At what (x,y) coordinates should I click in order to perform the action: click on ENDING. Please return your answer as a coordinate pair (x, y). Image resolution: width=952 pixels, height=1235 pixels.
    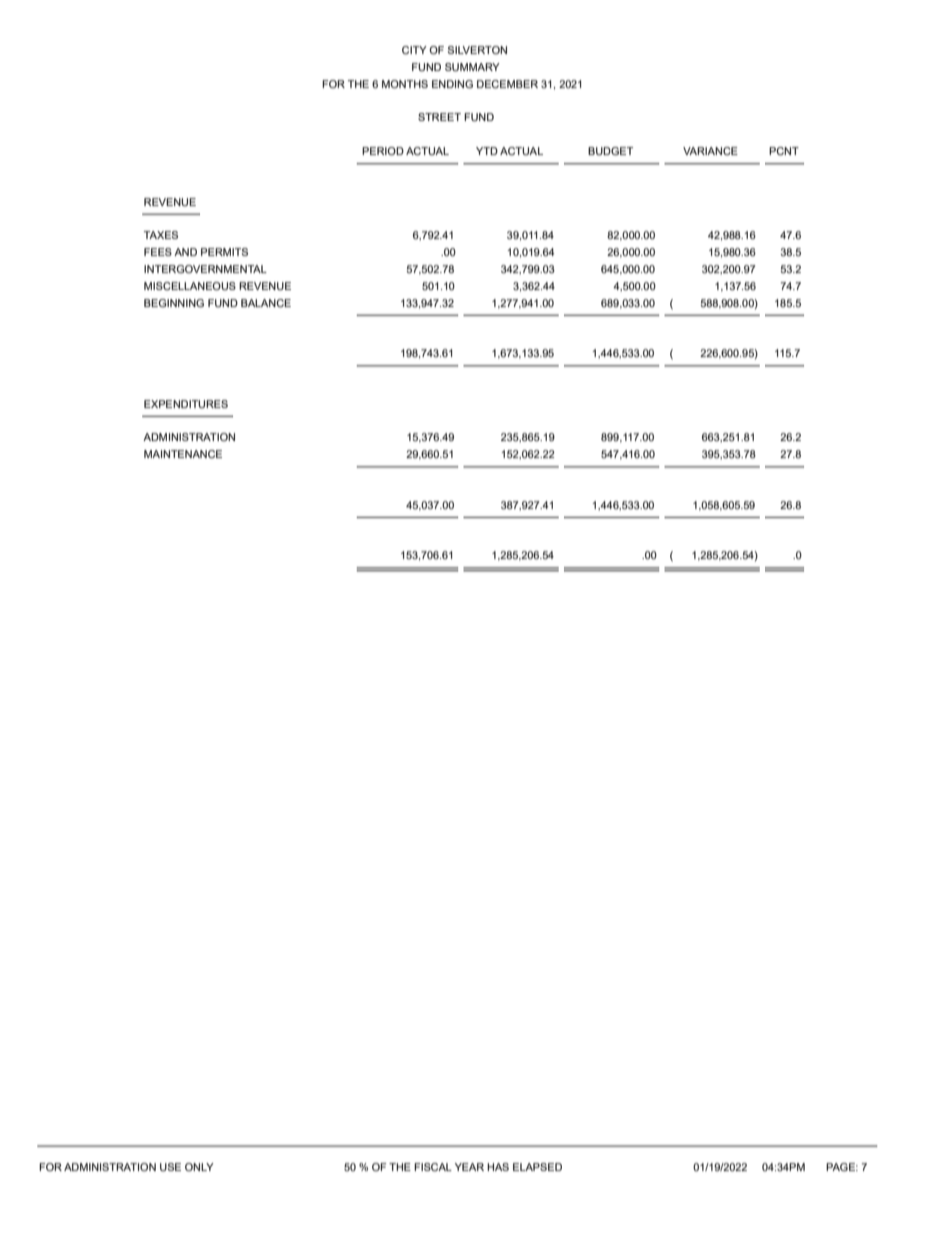
    Looking at the image, I should click on (452, 84).
